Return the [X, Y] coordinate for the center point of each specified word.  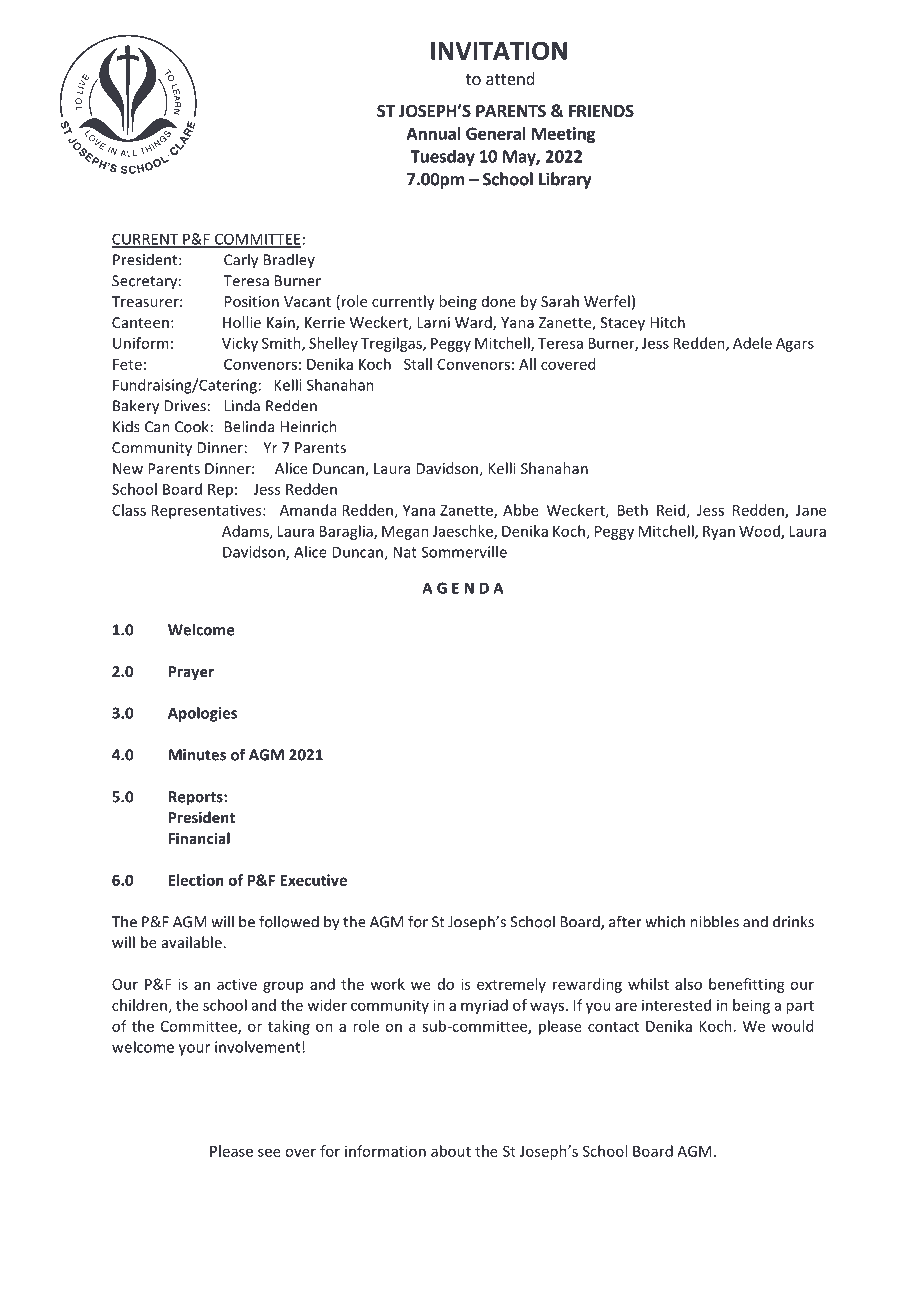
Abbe [521, 510]
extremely [511, 985]
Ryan [719, 533]
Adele [752, 343]
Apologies [202, 714]
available [192, 942]
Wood [760, 532]
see [269, 1152]
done [499, 301]
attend [510, 78]
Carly [241, 261]
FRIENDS [601, 111]
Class [129, 510]
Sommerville [464, 552]
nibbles [714, 921]
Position [252, 301]
